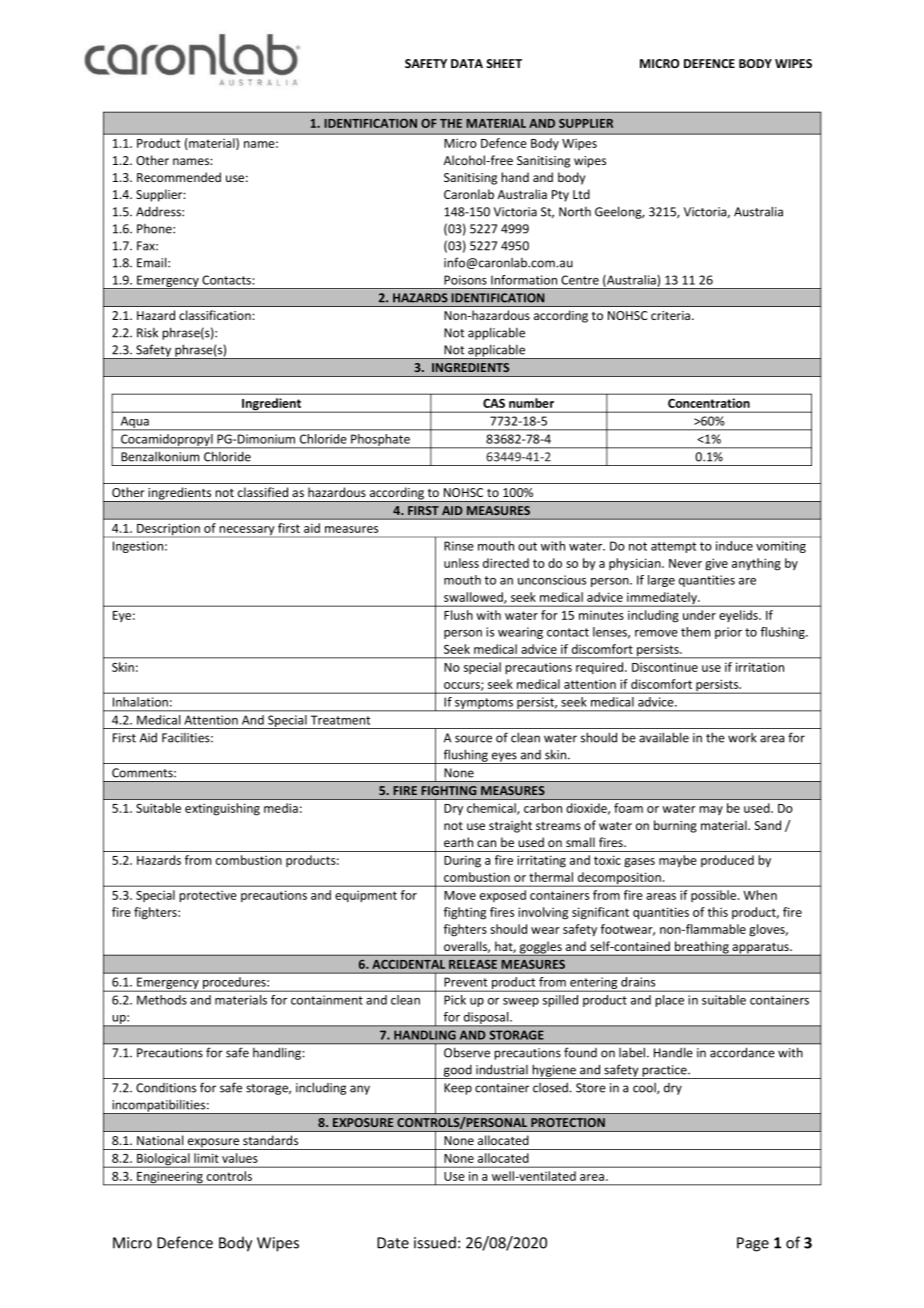 This page has height=1308, width=924. Describe the element at coordinates (581, 194) in the page. I see `Ltd` at that location.
